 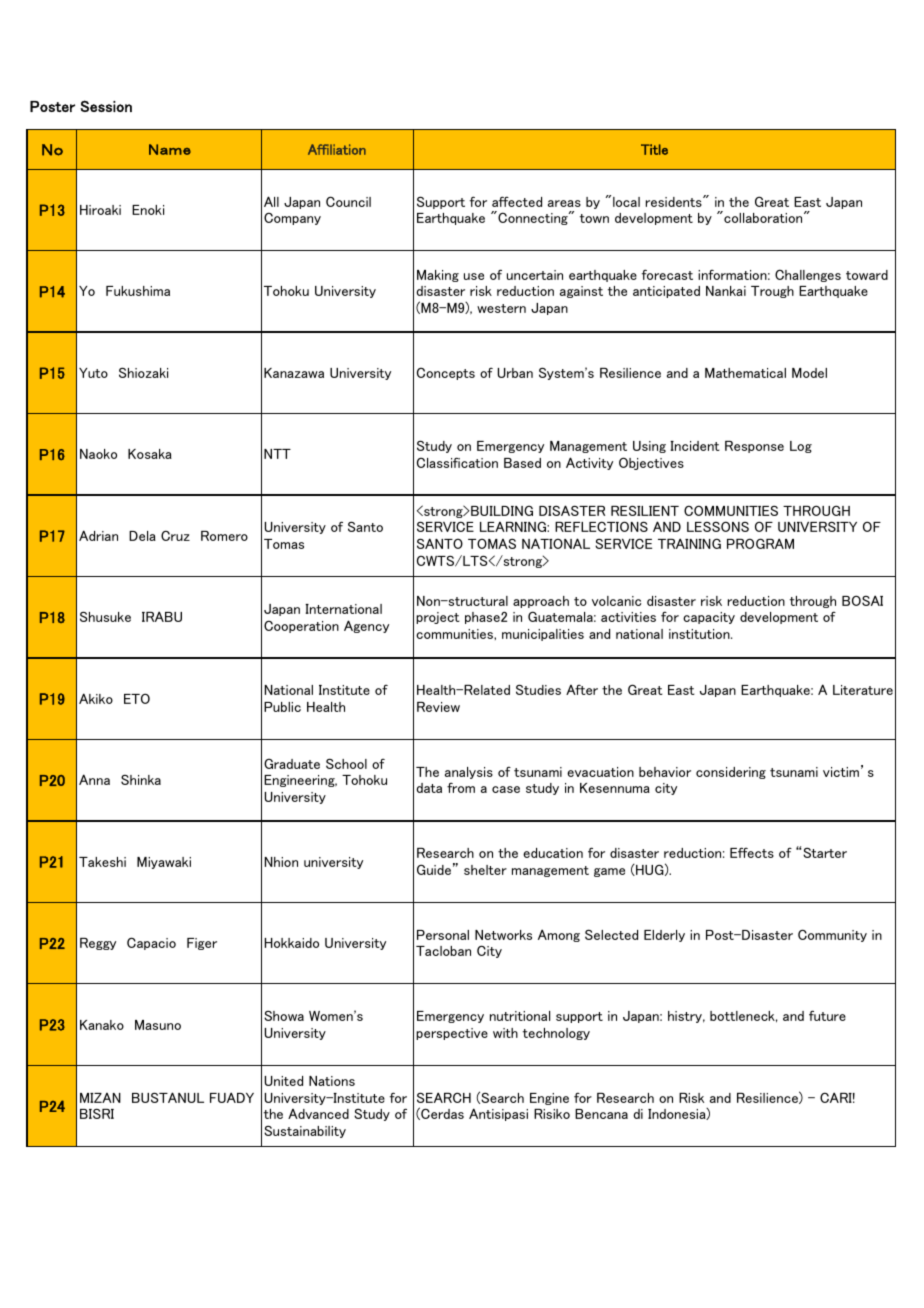 What do you see at coordinates (452, 1034) in the image?
I see `perspective` at bounding box center [452, 1034].
